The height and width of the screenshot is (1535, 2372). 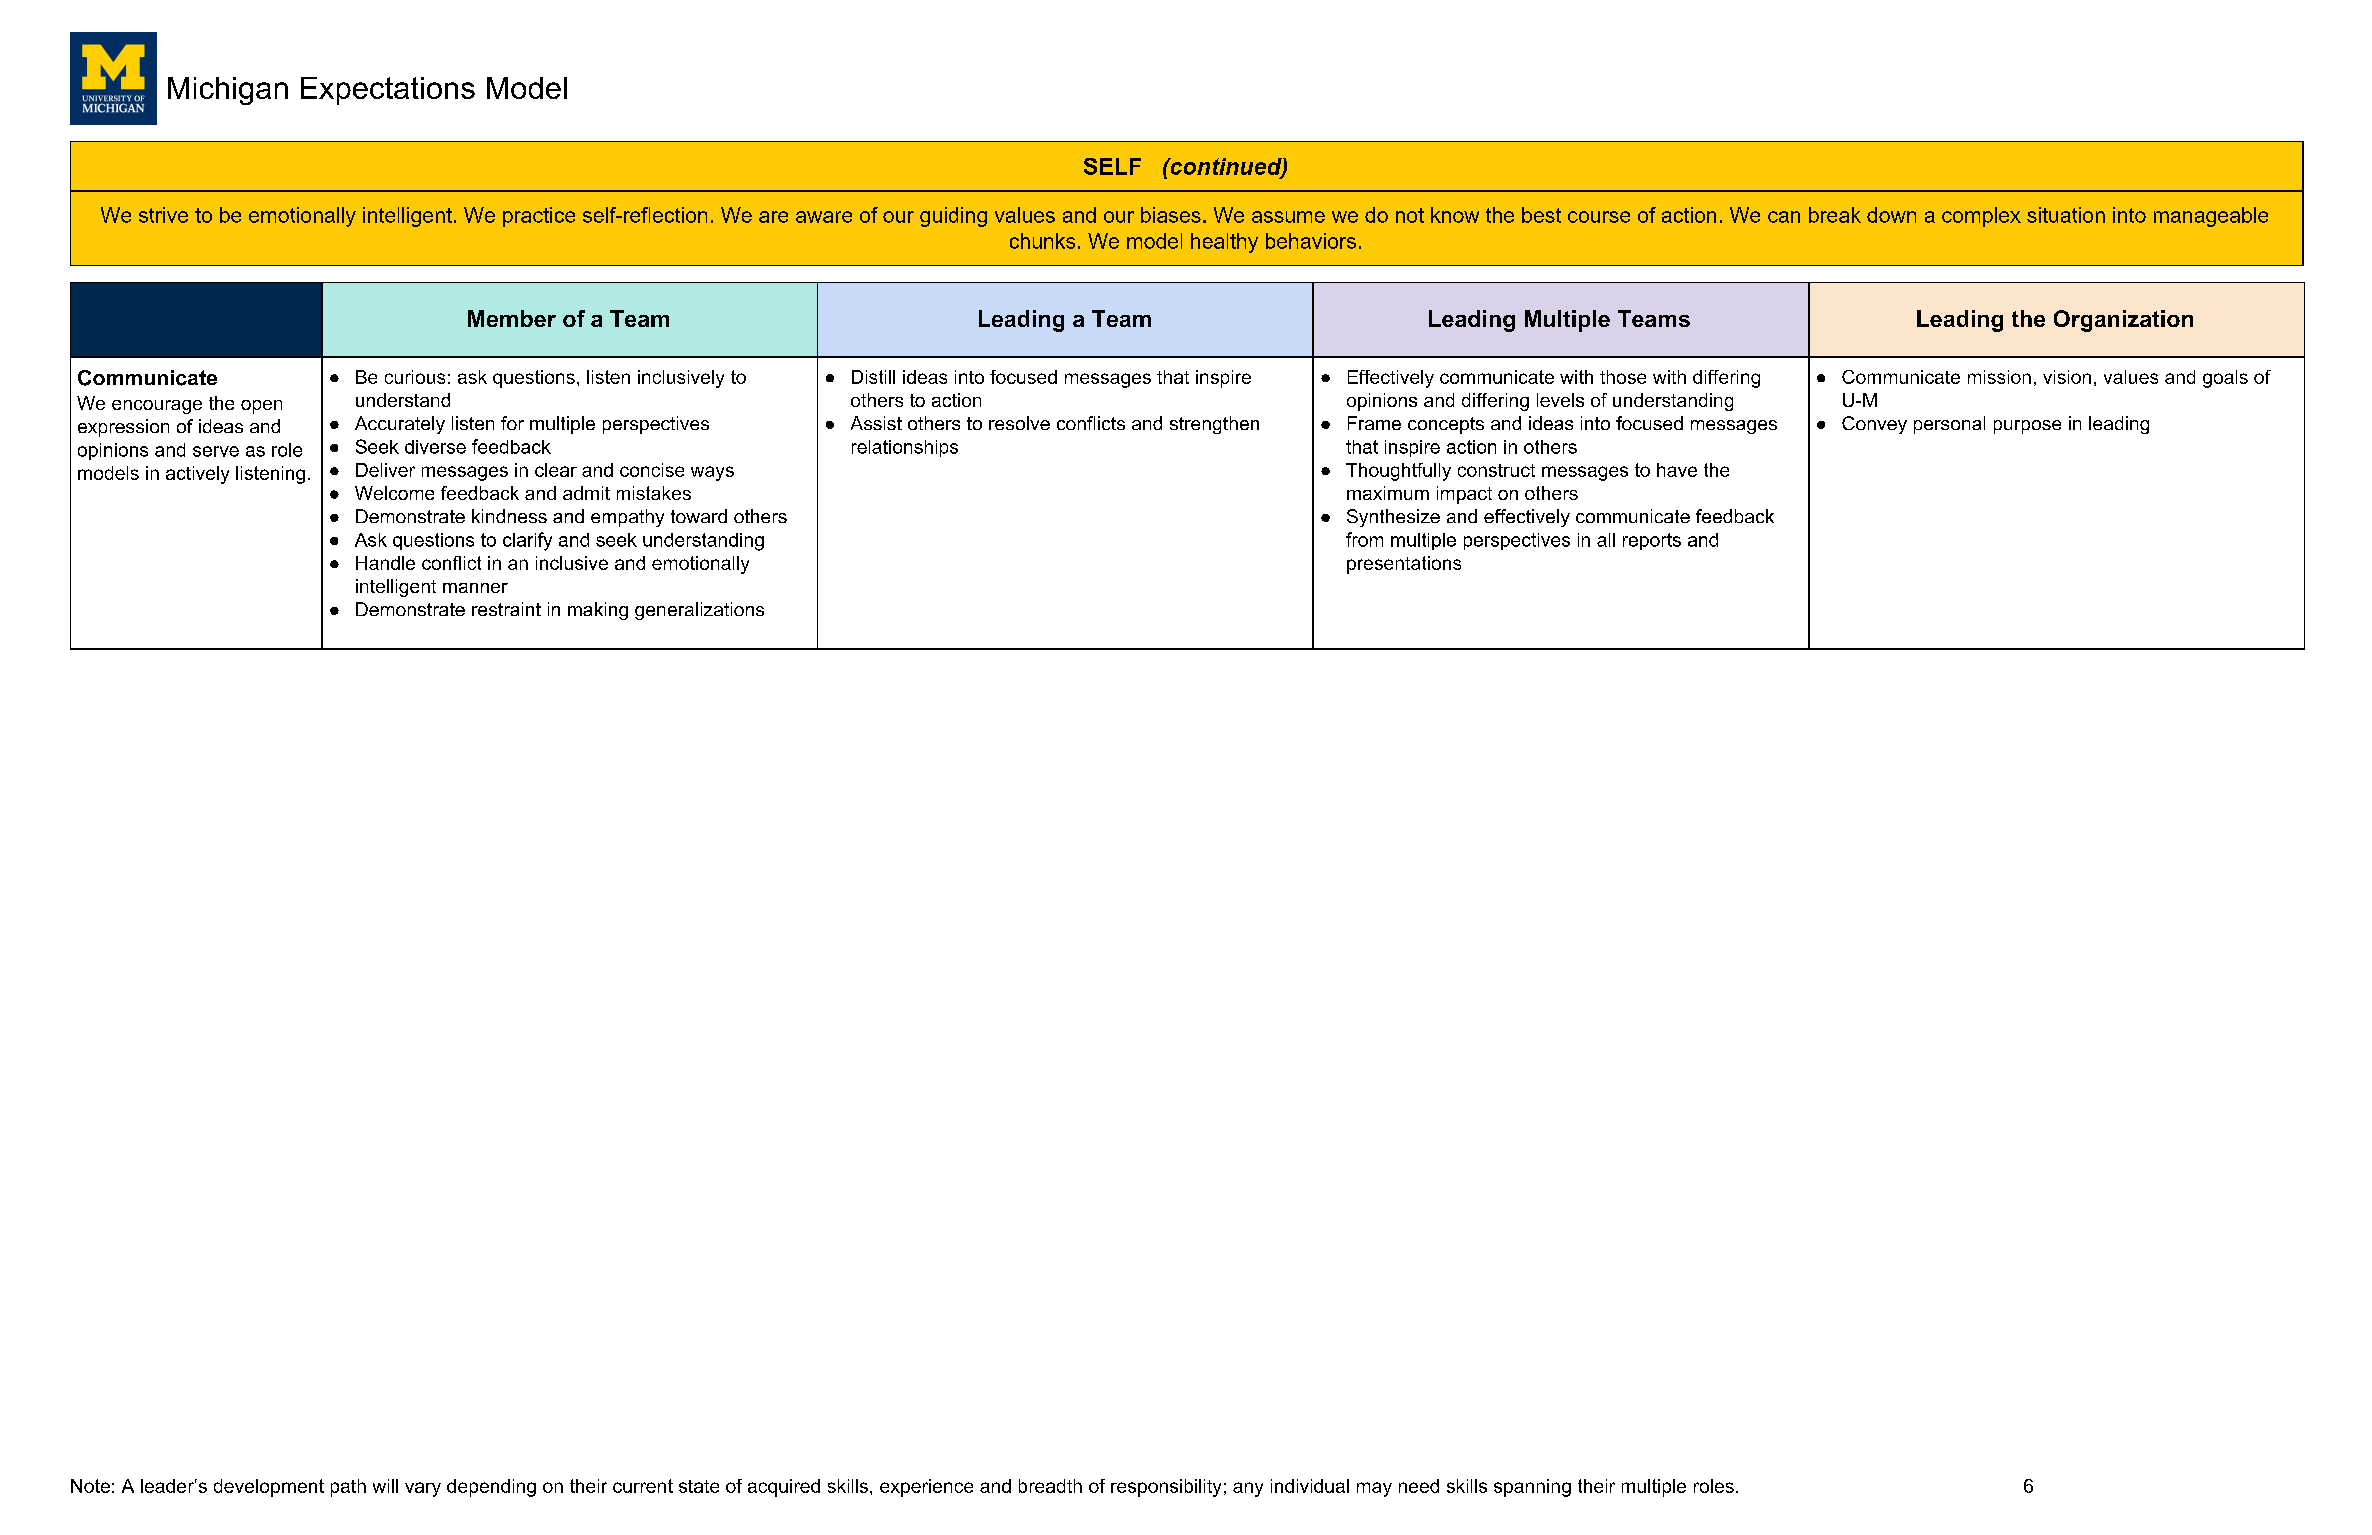 I want to click on responsibility, so click(x=1166, y=1488).
